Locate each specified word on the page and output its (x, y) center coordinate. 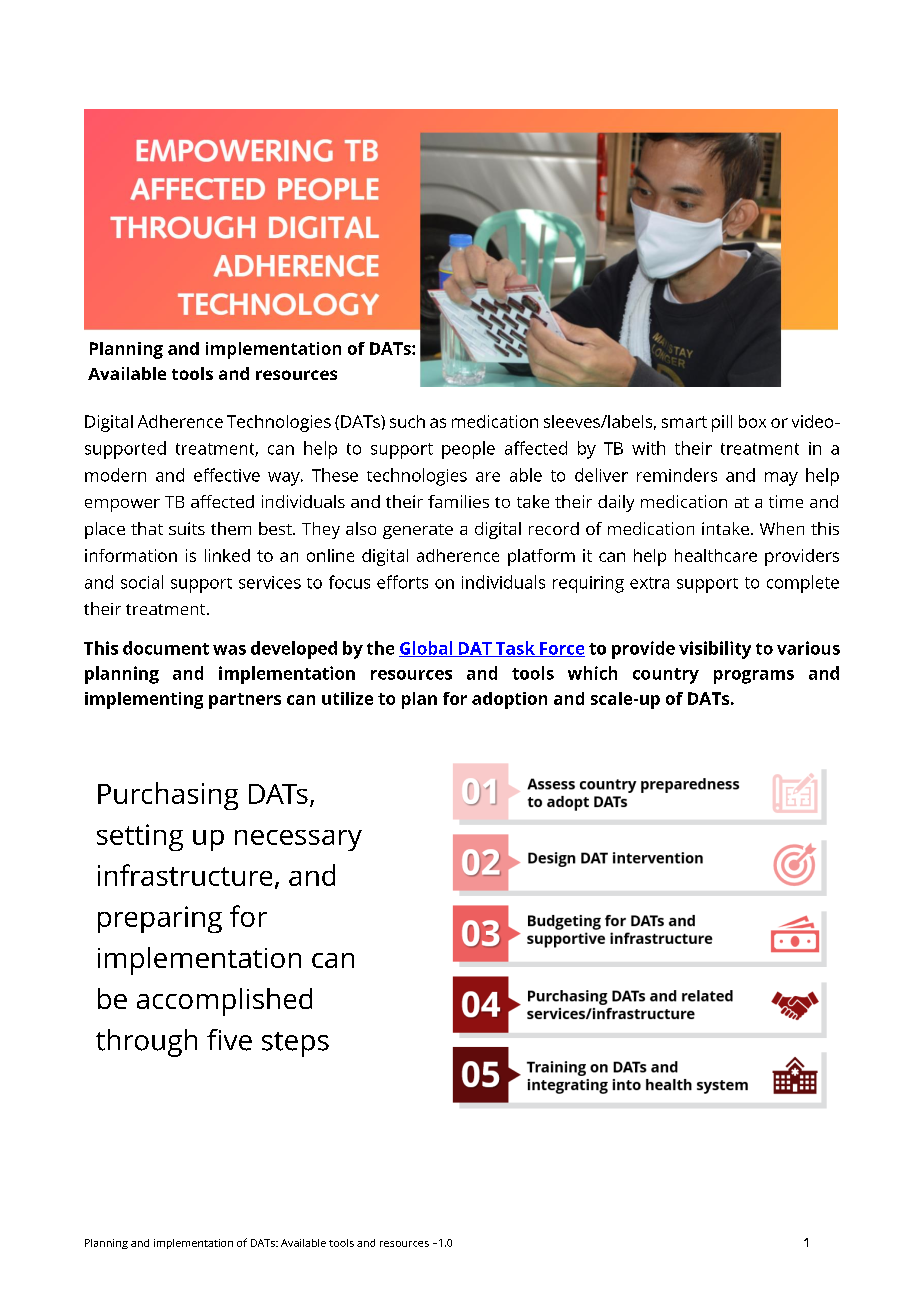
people (468, 450)
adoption (509, 700)
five (229, 1040)
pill (722, 423)
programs (754, 677)
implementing (144, 700)
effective (227, 475)
